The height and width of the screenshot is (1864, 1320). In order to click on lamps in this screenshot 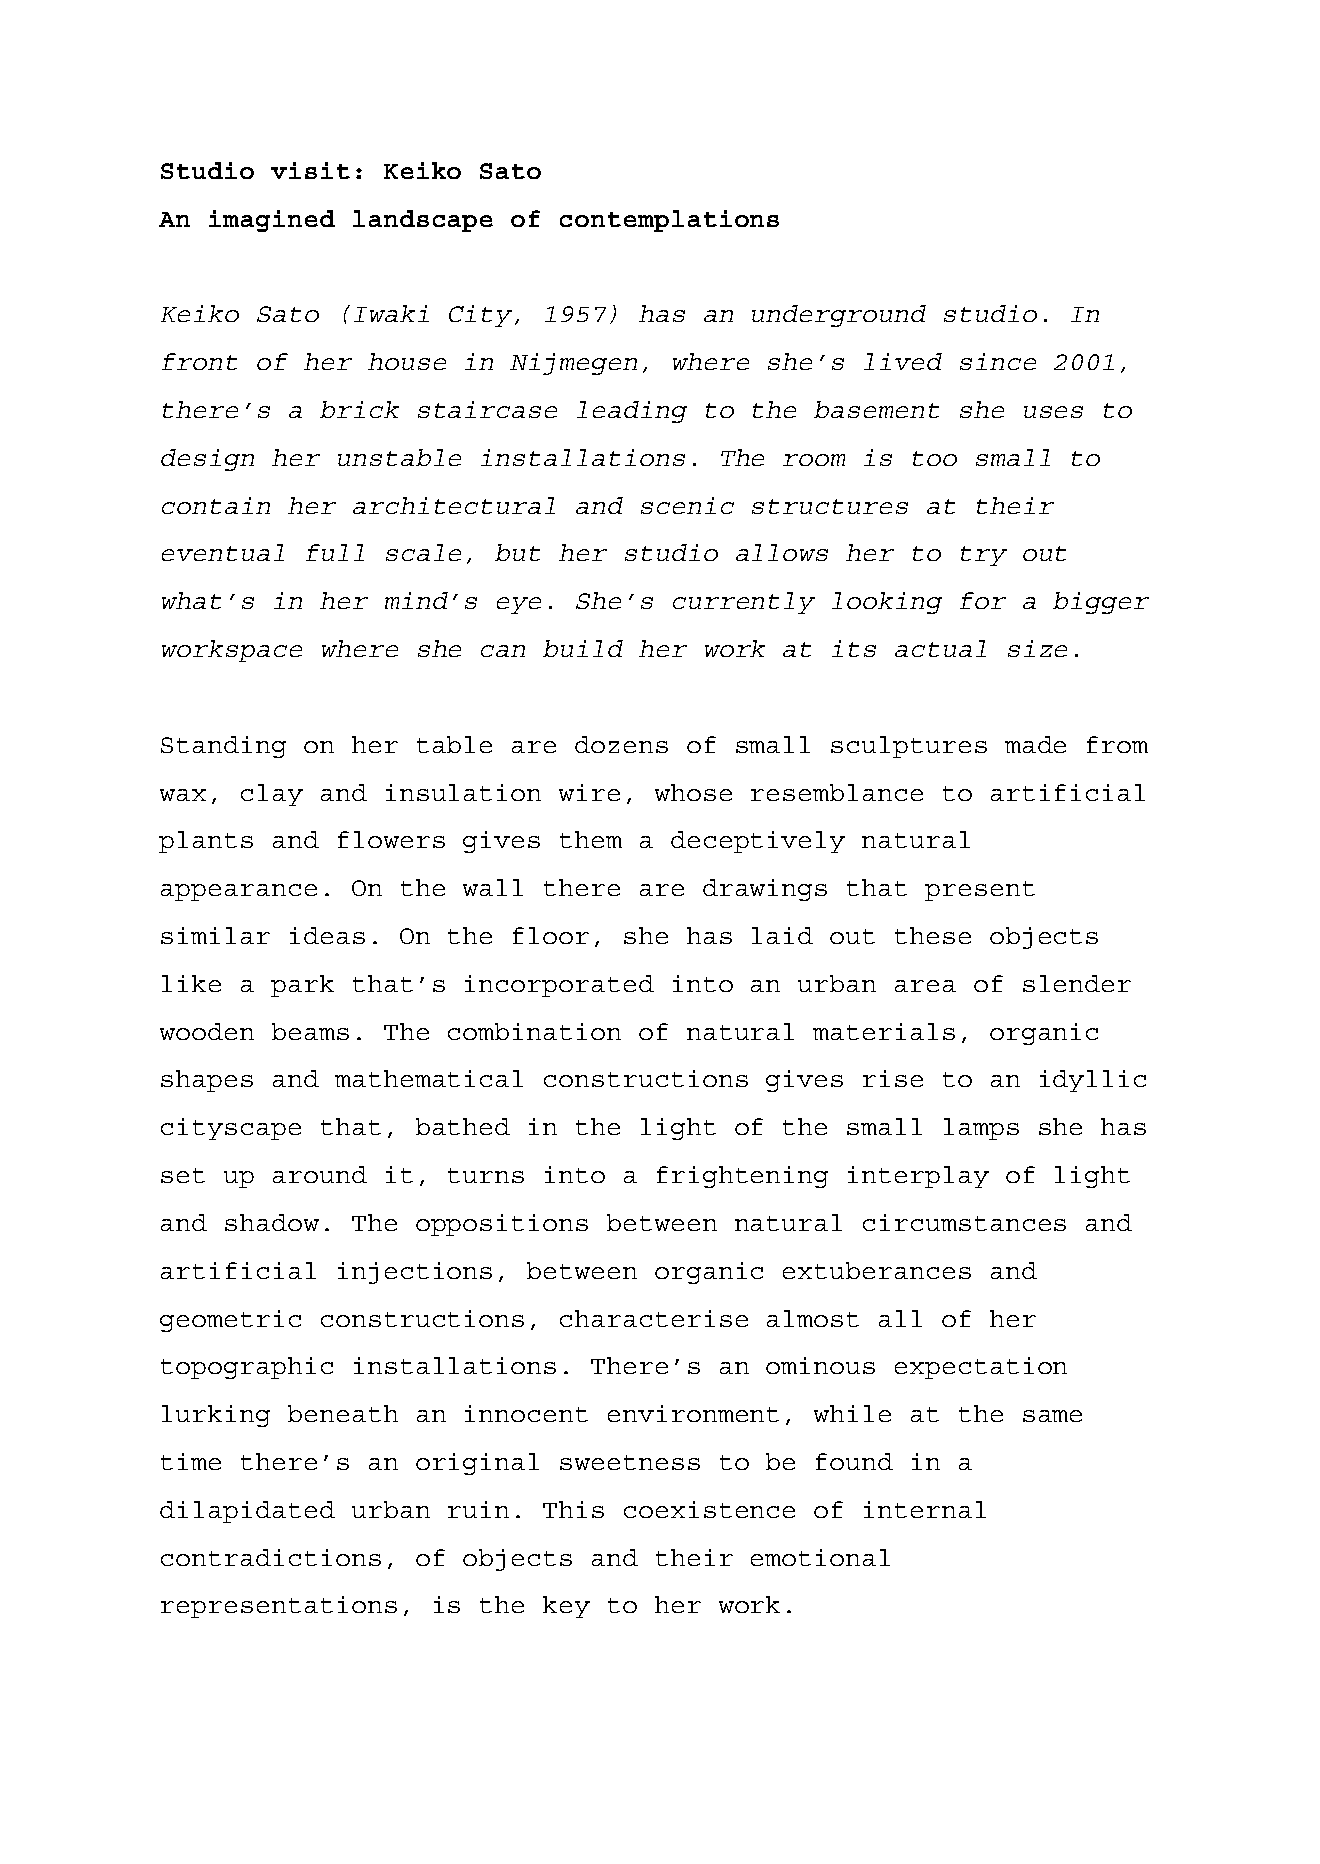, I will do `click(981, 1129)`.
